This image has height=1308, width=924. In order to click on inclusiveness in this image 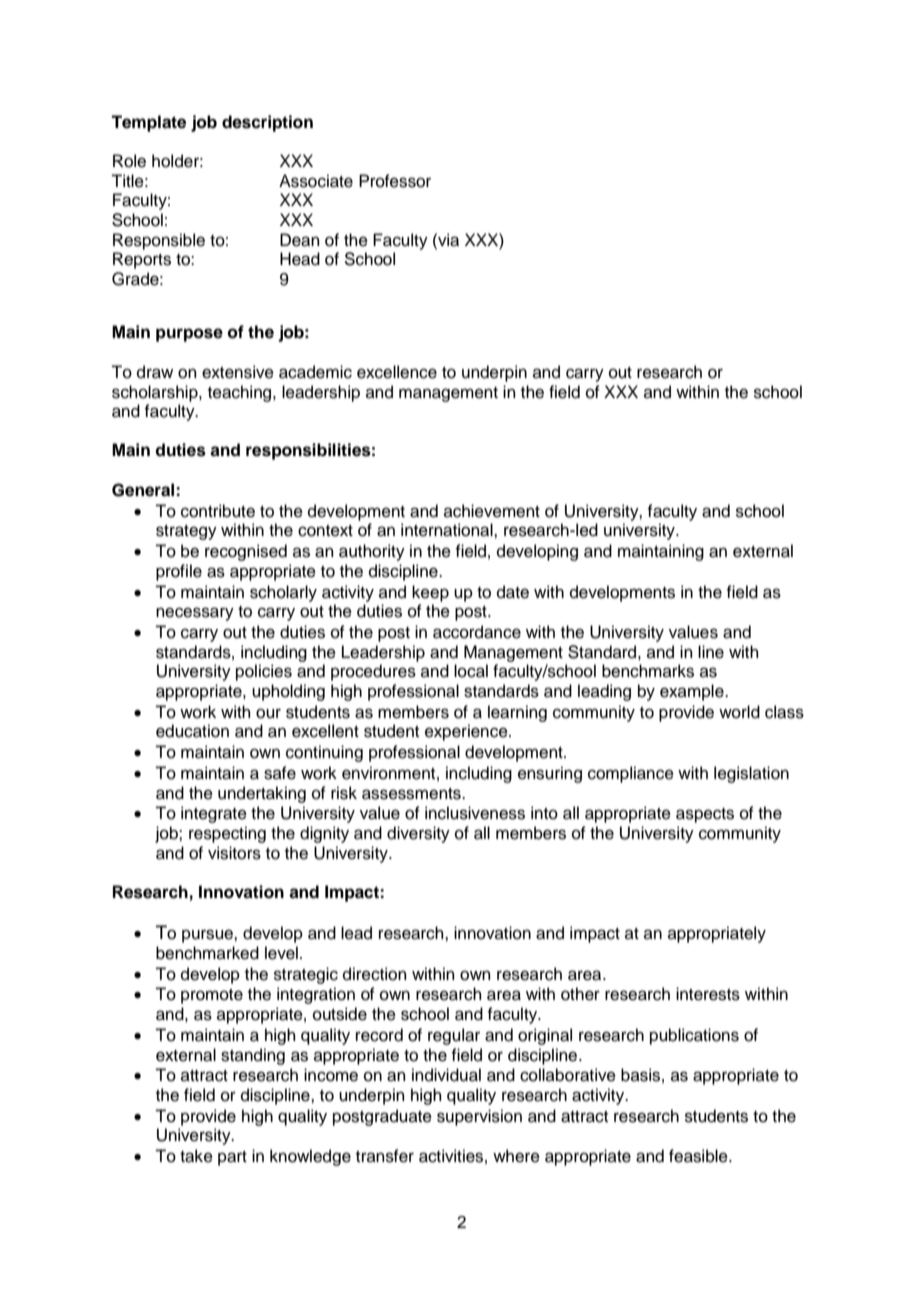, I will do `click(475, 813)`.
